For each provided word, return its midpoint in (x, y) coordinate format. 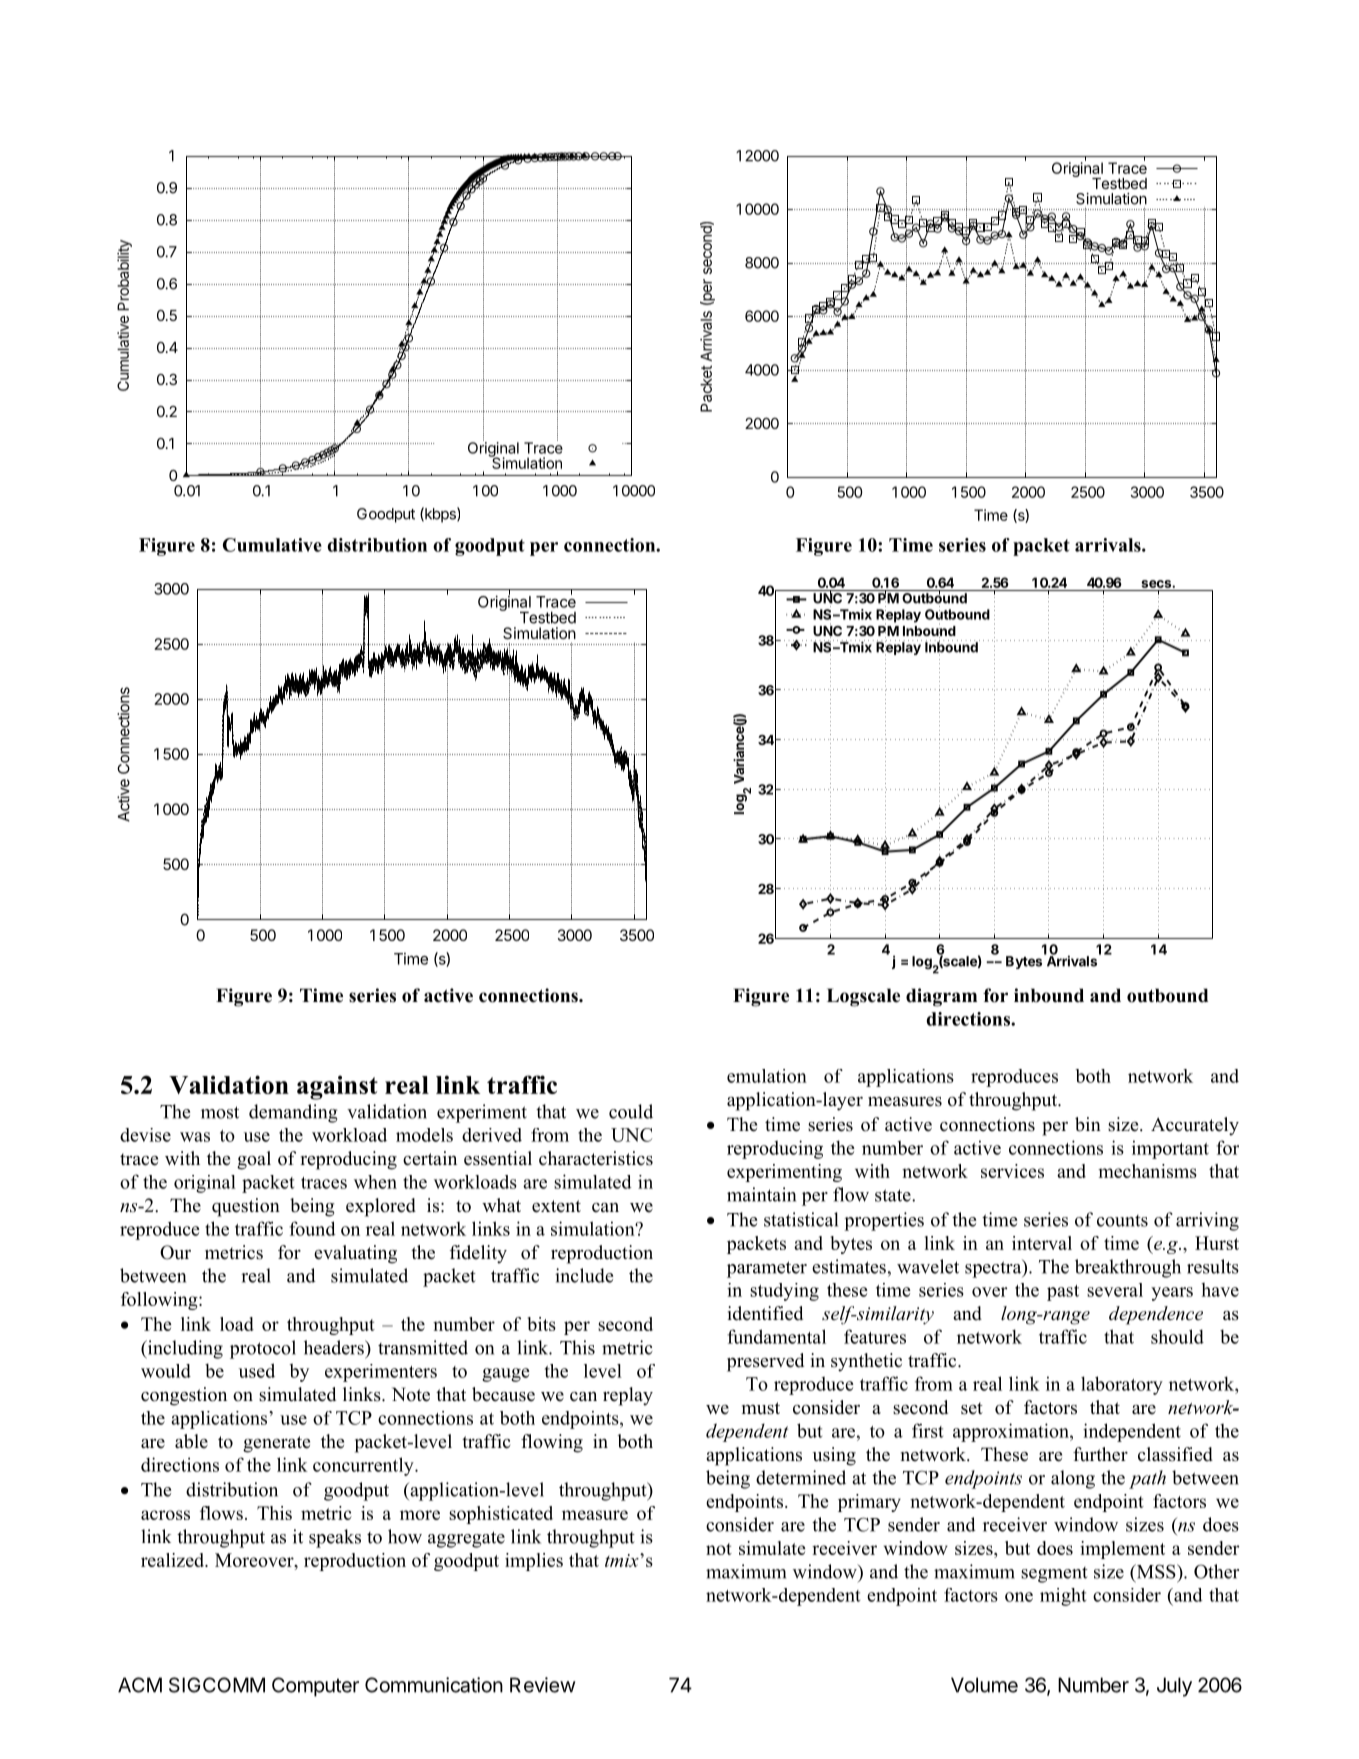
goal (254, 1160)
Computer (315, 1687)
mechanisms (1147, 1171)
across (165, 1515)
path (1147, 1479)
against (337, 1087)
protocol (263, 1349)
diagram (941, 997)
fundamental (776, 1336)
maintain (761, 1194)
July (1174, 1687)
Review (543, 1685)
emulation (767, 1076)
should (1177, 1336)
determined (801, 1477)
